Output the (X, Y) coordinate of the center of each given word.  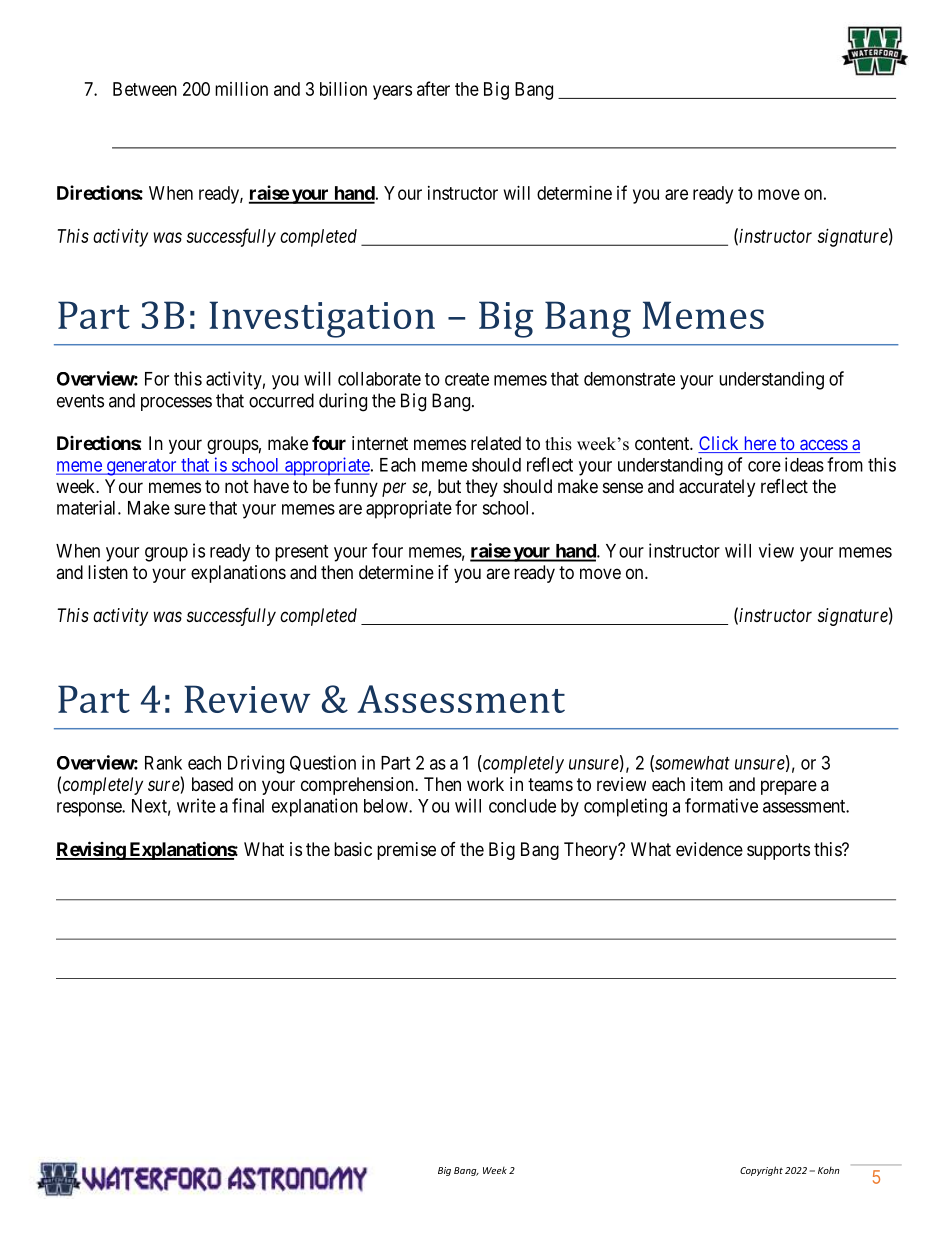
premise (406, 851)
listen (108, 572)
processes (176, 404)
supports (778, 851)
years (392, 92)
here (759, 444)
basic (353, 849)
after (433, 88)
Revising (91, 850)
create (467, 379)
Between (145, 89)
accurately (717, 488)
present (301, 553)
